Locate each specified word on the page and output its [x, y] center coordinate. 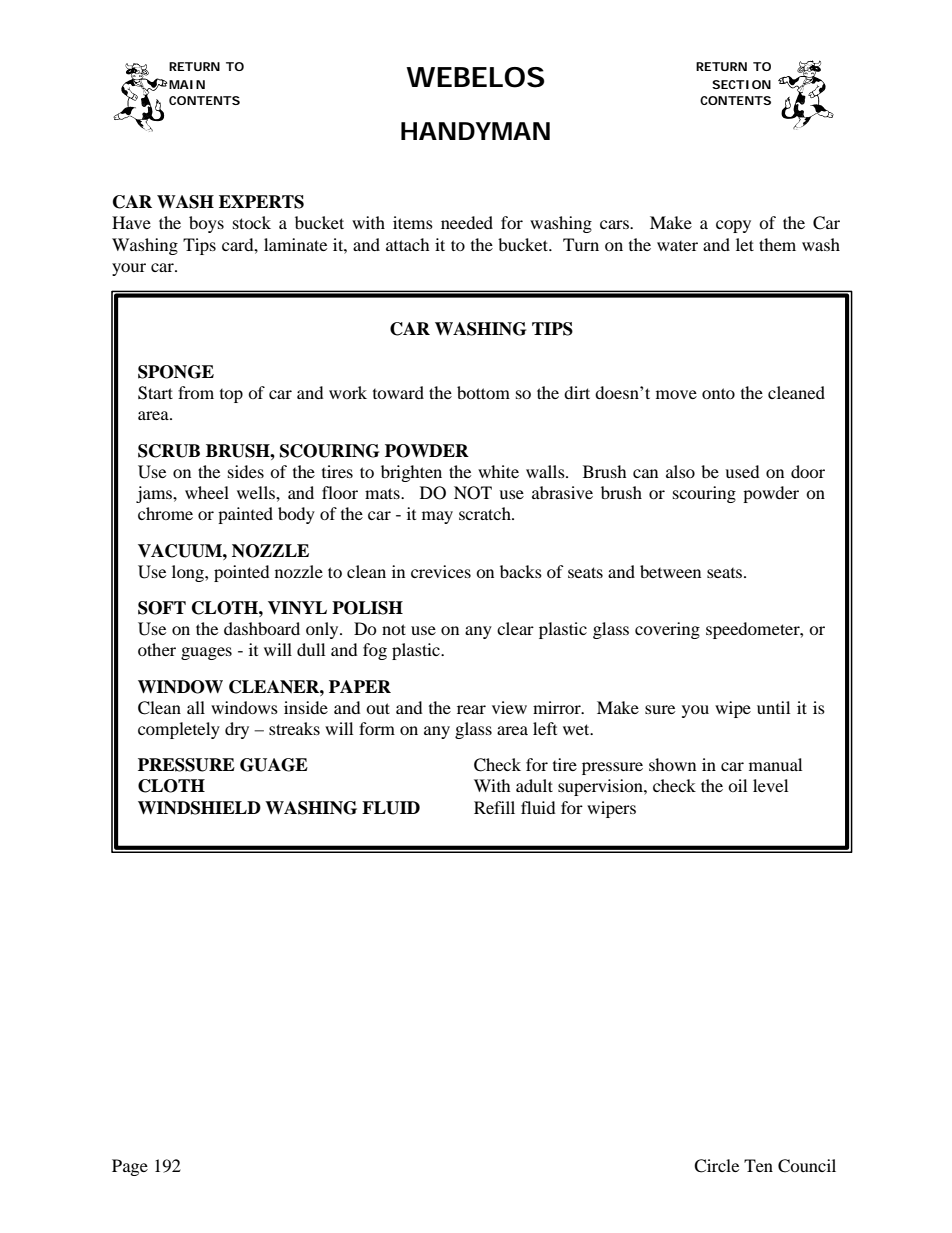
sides [246, 471]
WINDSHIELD [199, 808]
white [498, 471]
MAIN [187, 84]
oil [737, 785]
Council [807, 1166]
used [742, 471]
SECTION [741, 84]
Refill [494, 807]
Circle [716, 1166]
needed [467, 222]
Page [130, 1167]
